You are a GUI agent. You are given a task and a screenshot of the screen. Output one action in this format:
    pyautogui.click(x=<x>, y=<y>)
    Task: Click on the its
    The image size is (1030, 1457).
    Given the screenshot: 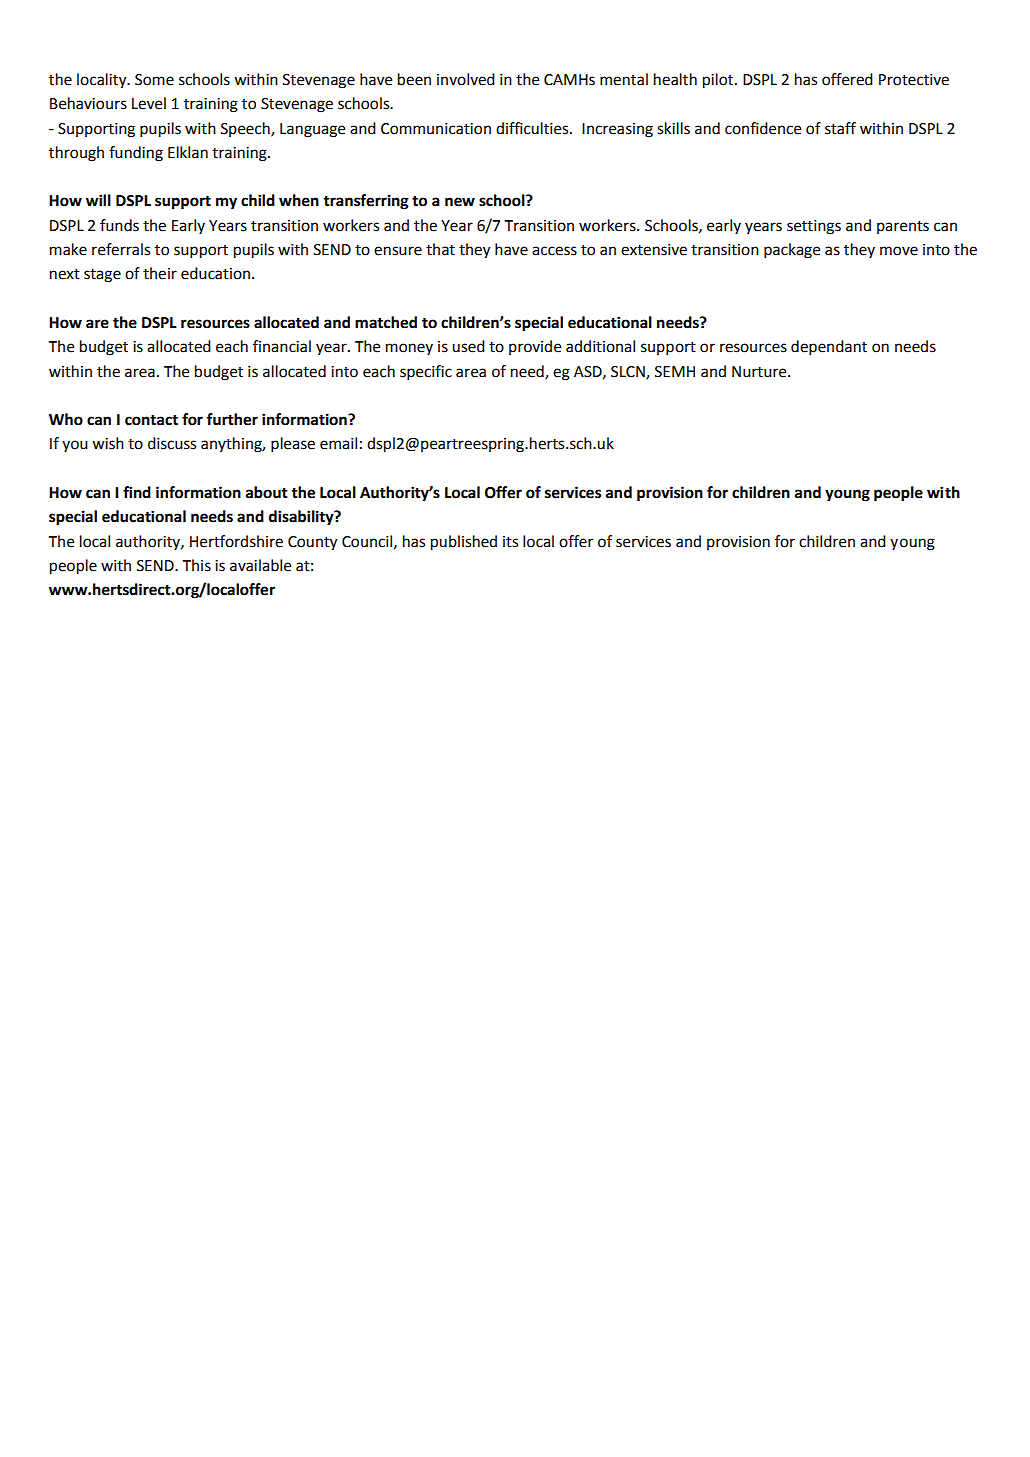 What is the action you would take?
    pyautogui.click(x=510, y=542)
